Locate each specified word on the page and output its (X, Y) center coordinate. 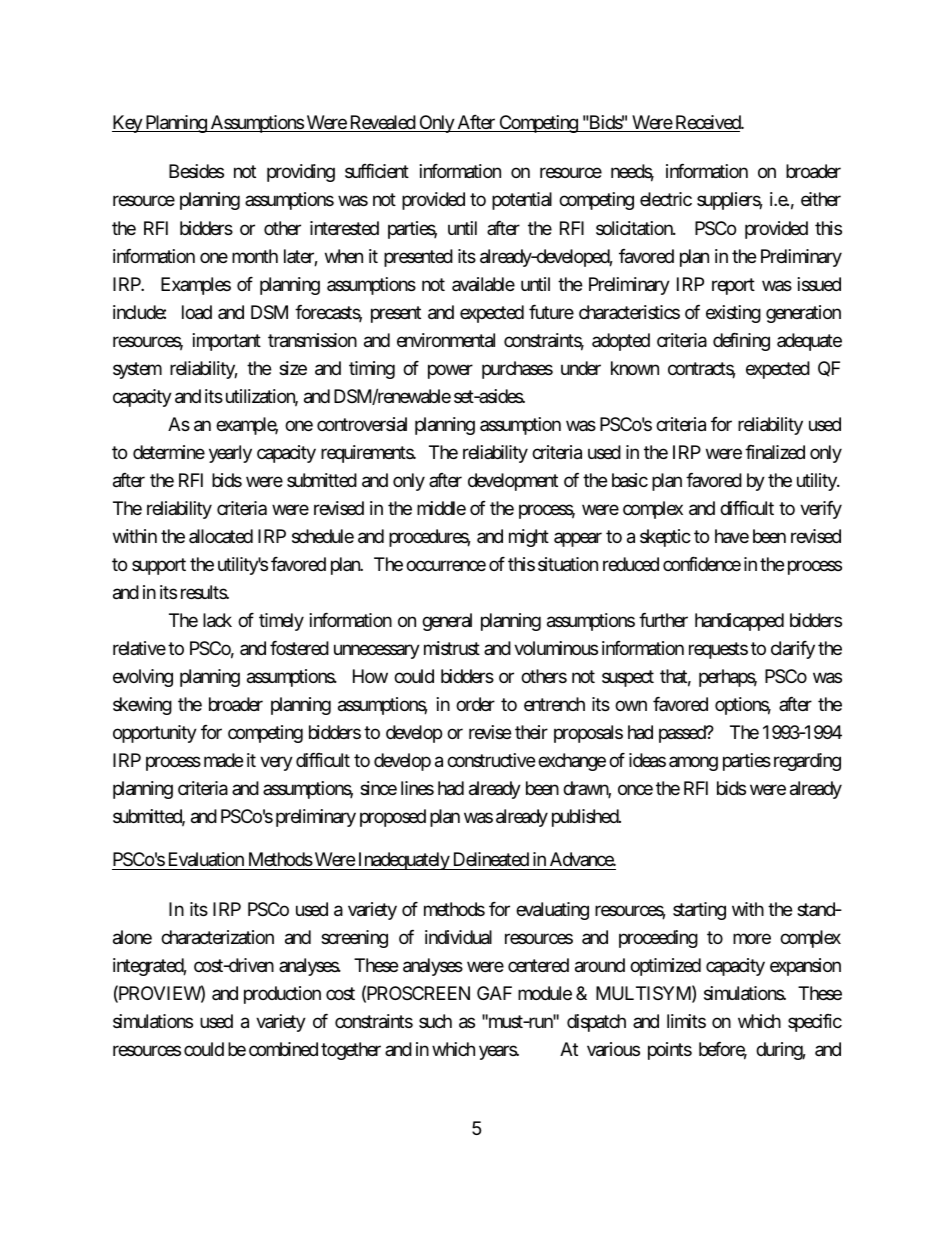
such (435, 1021)
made (223, 760)
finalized (775, 452)
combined (283, 1049)
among (693, 763)
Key (128, 124)
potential (522, 201)
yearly (230, 454)
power (450, 371)
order (475, 704)
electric (666, 199)
